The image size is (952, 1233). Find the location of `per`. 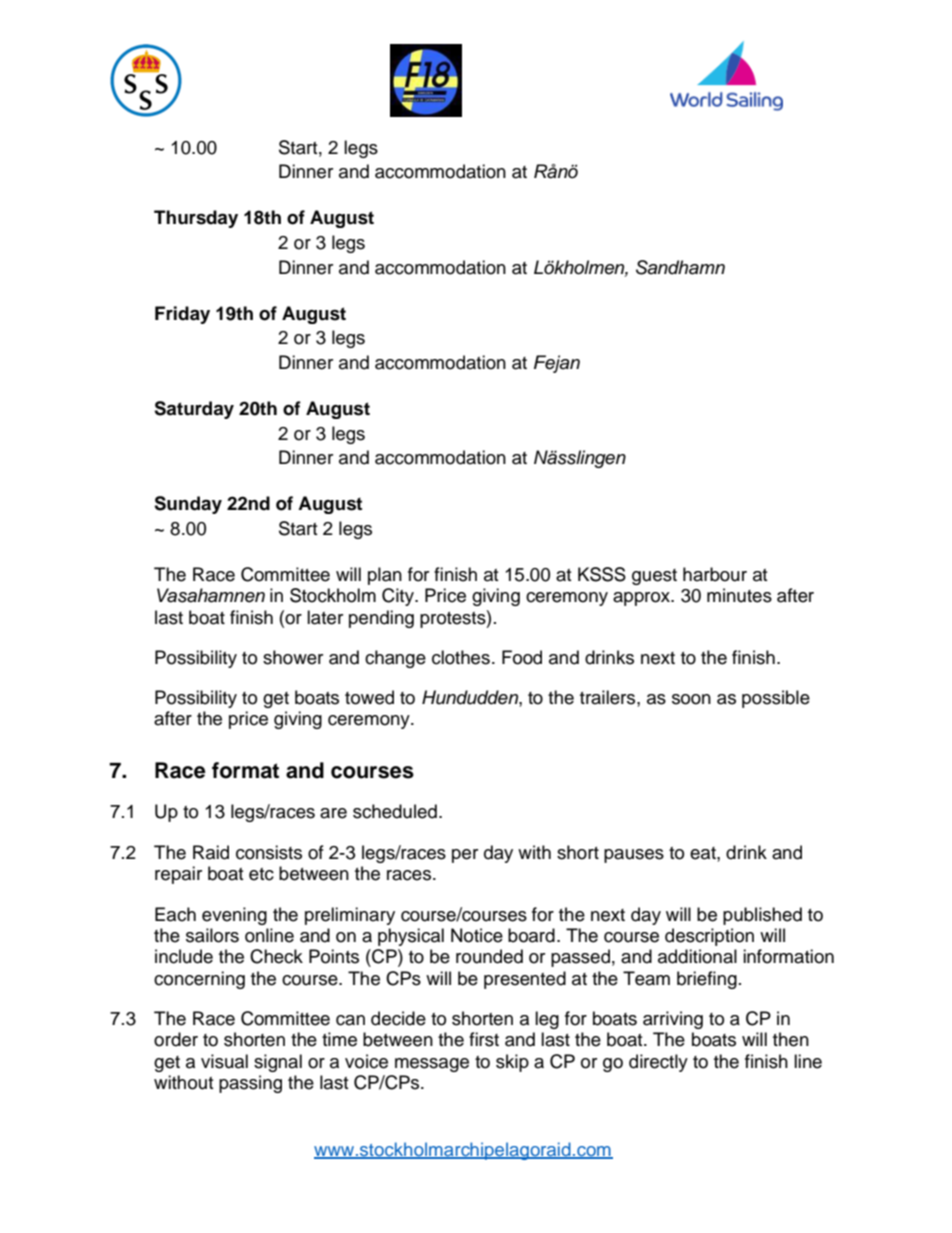

per is located at coordinates (465, 856).
